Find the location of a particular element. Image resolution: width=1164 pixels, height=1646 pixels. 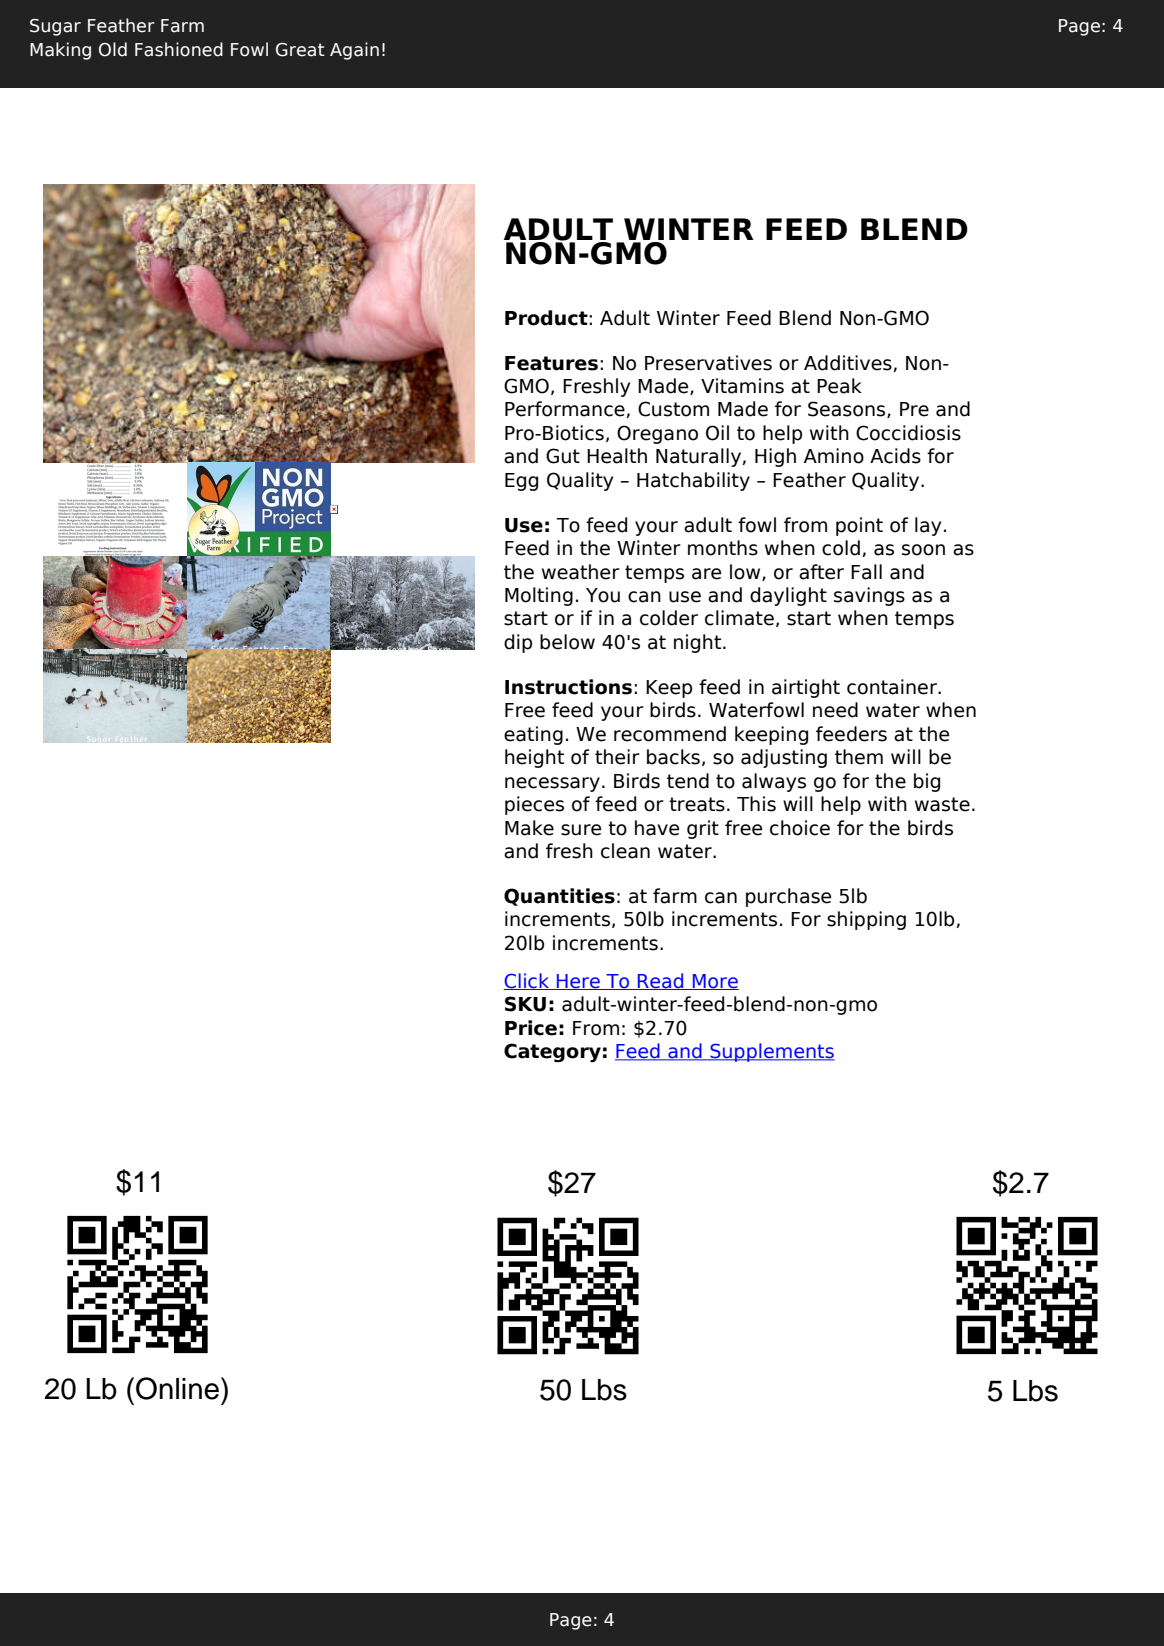

SKU is located at coordinates (525, 1004).
